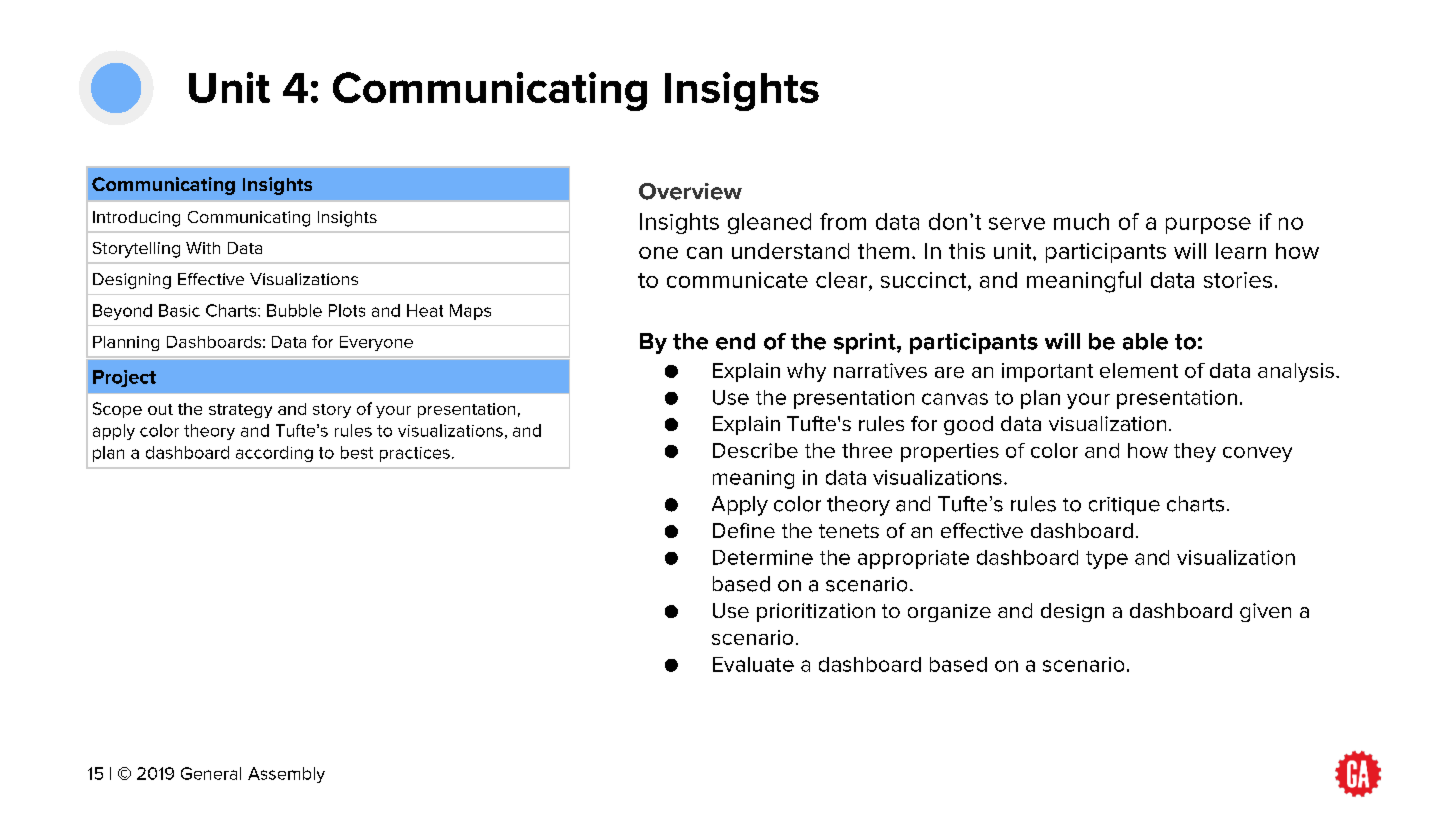  I want to click on purpose, so click(1208, 225).
